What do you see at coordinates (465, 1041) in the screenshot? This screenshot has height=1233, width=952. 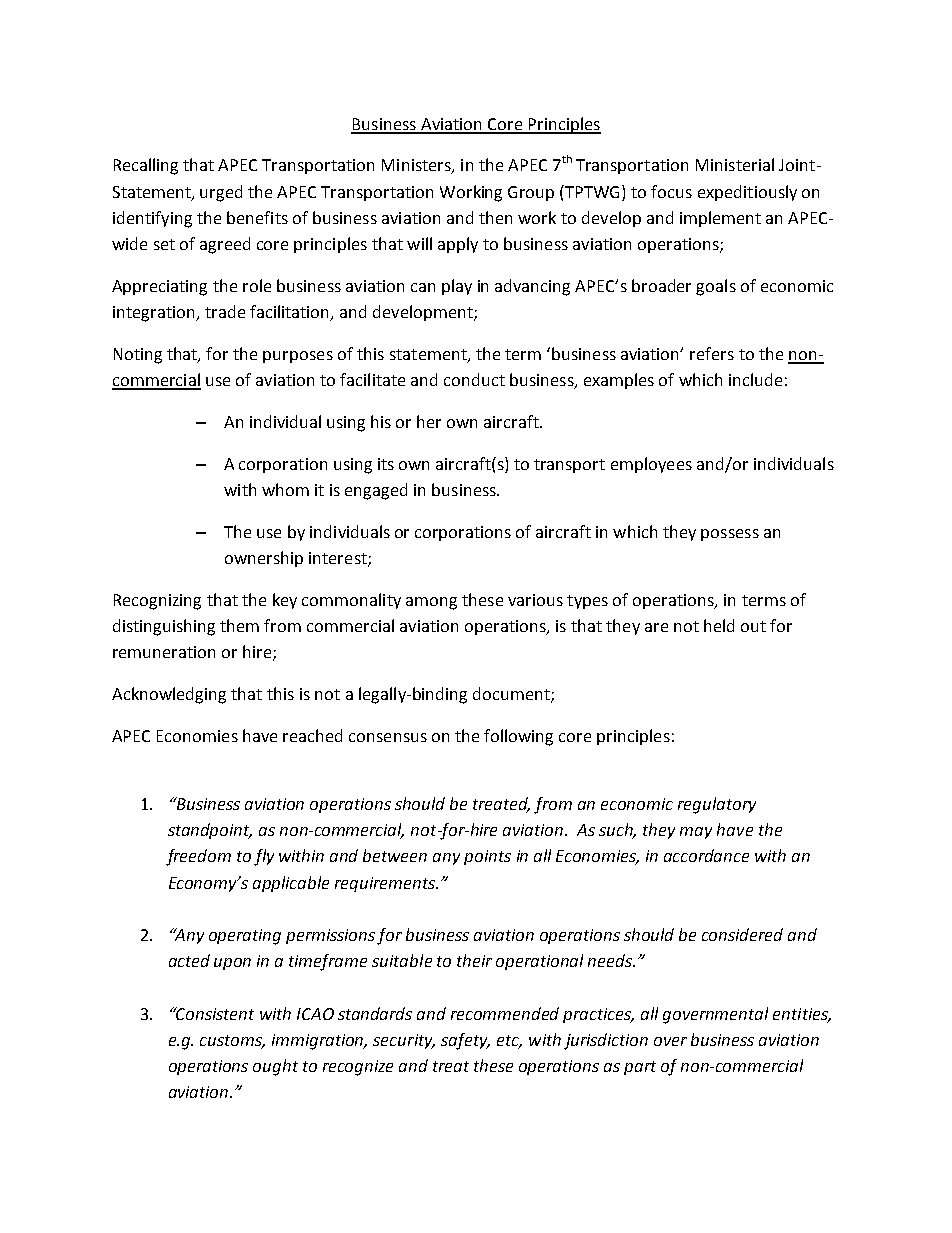 I see `safety` at bounding box center [465, 1041].
